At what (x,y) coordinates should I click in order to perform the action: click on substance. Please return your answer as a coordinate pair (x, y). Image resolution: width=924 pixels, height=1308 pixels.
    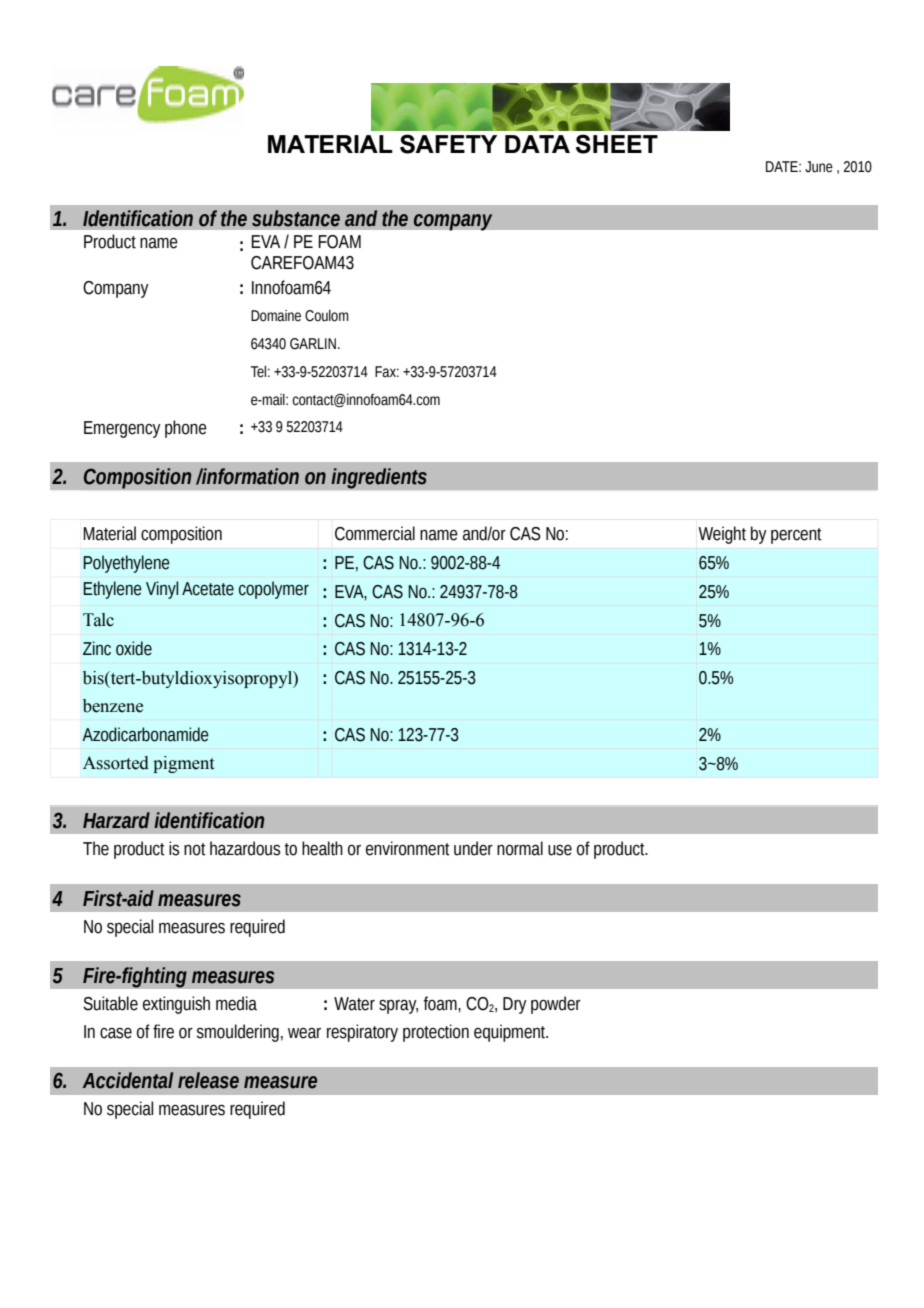
    Looking at the image, I should click on (296, 218).
